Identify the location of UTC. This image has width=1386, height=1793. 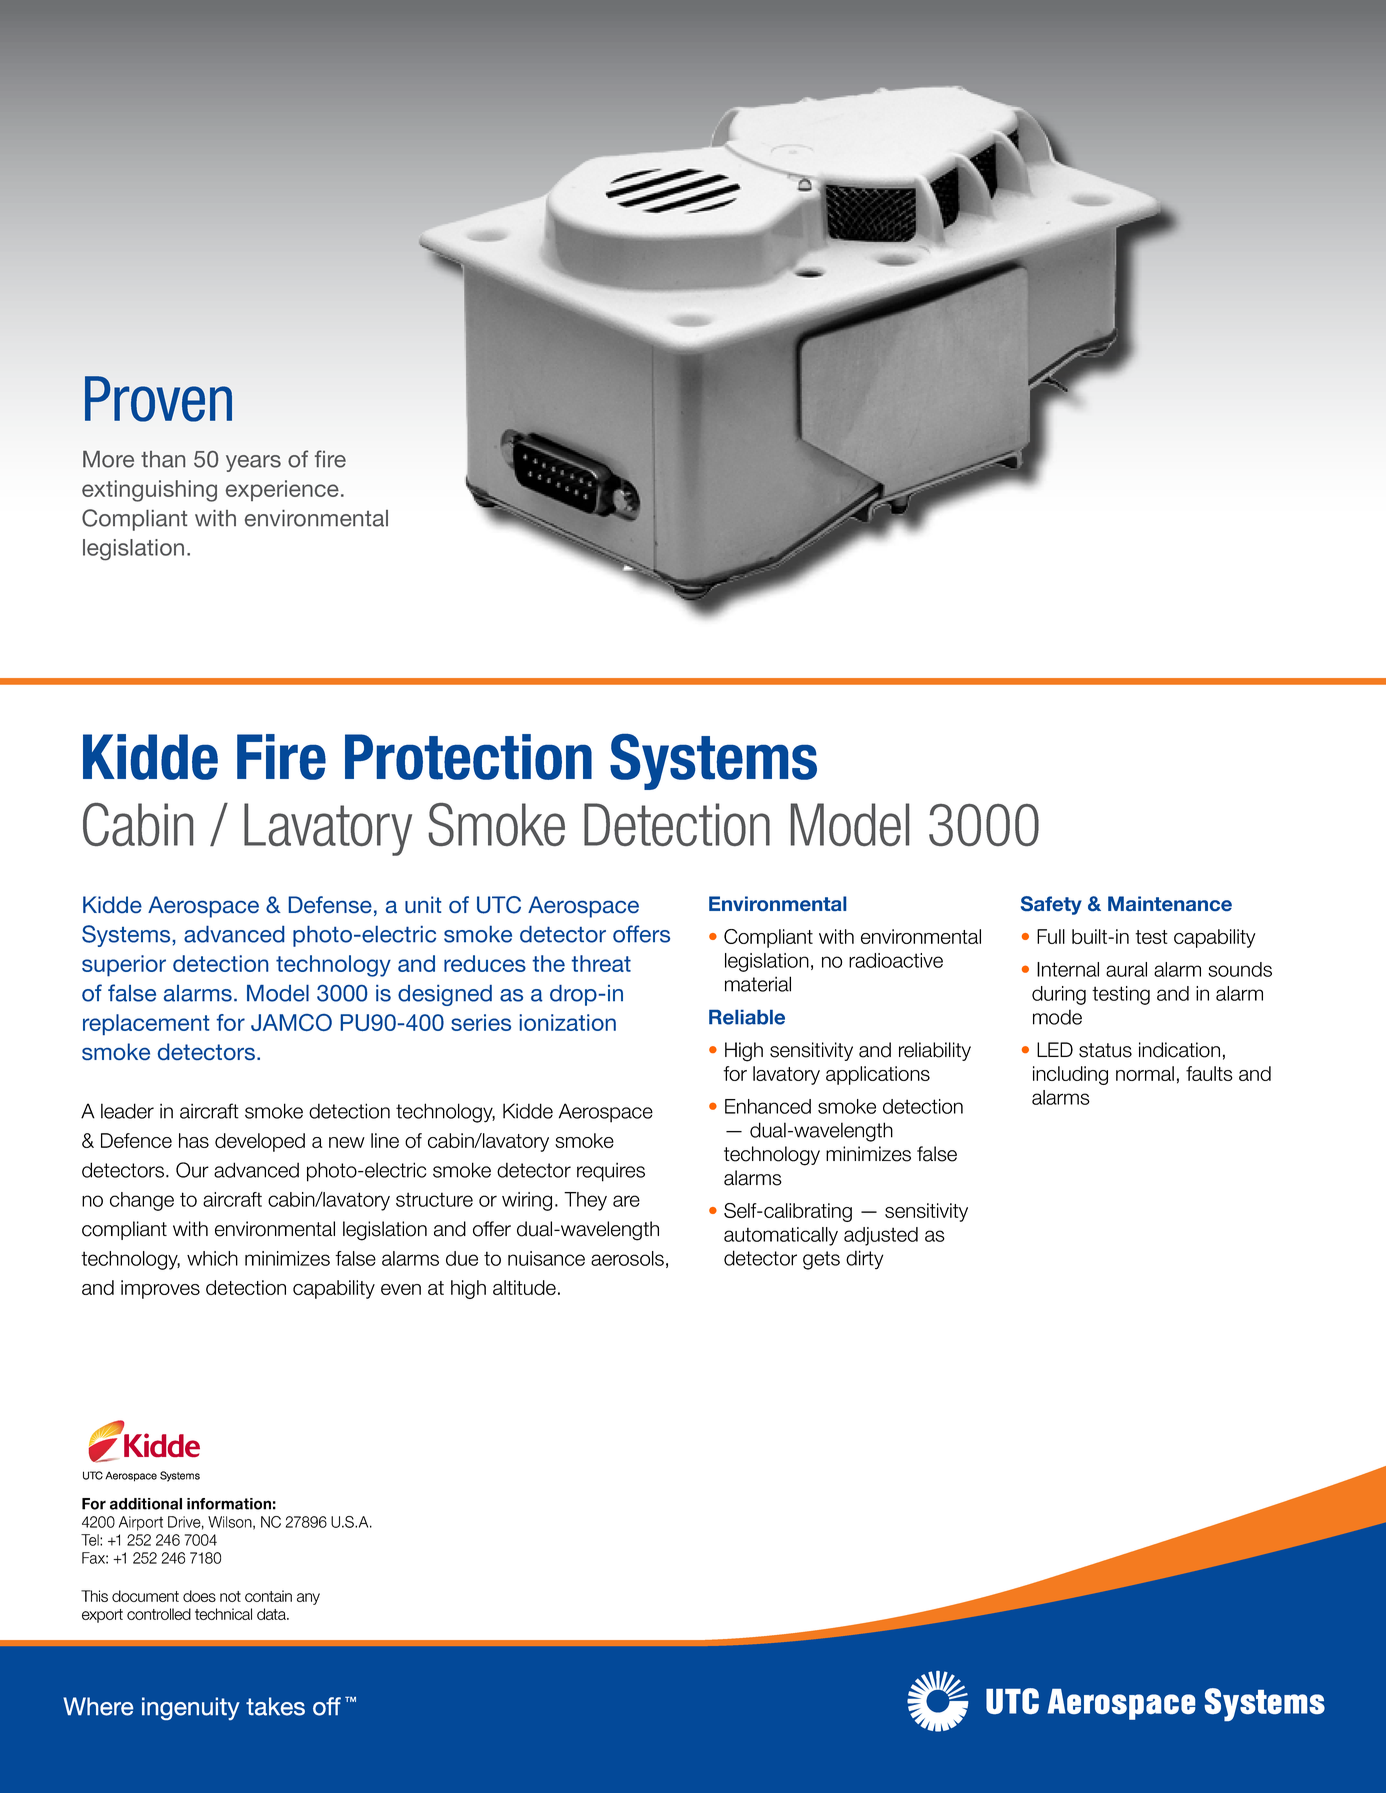
(499, 905).
